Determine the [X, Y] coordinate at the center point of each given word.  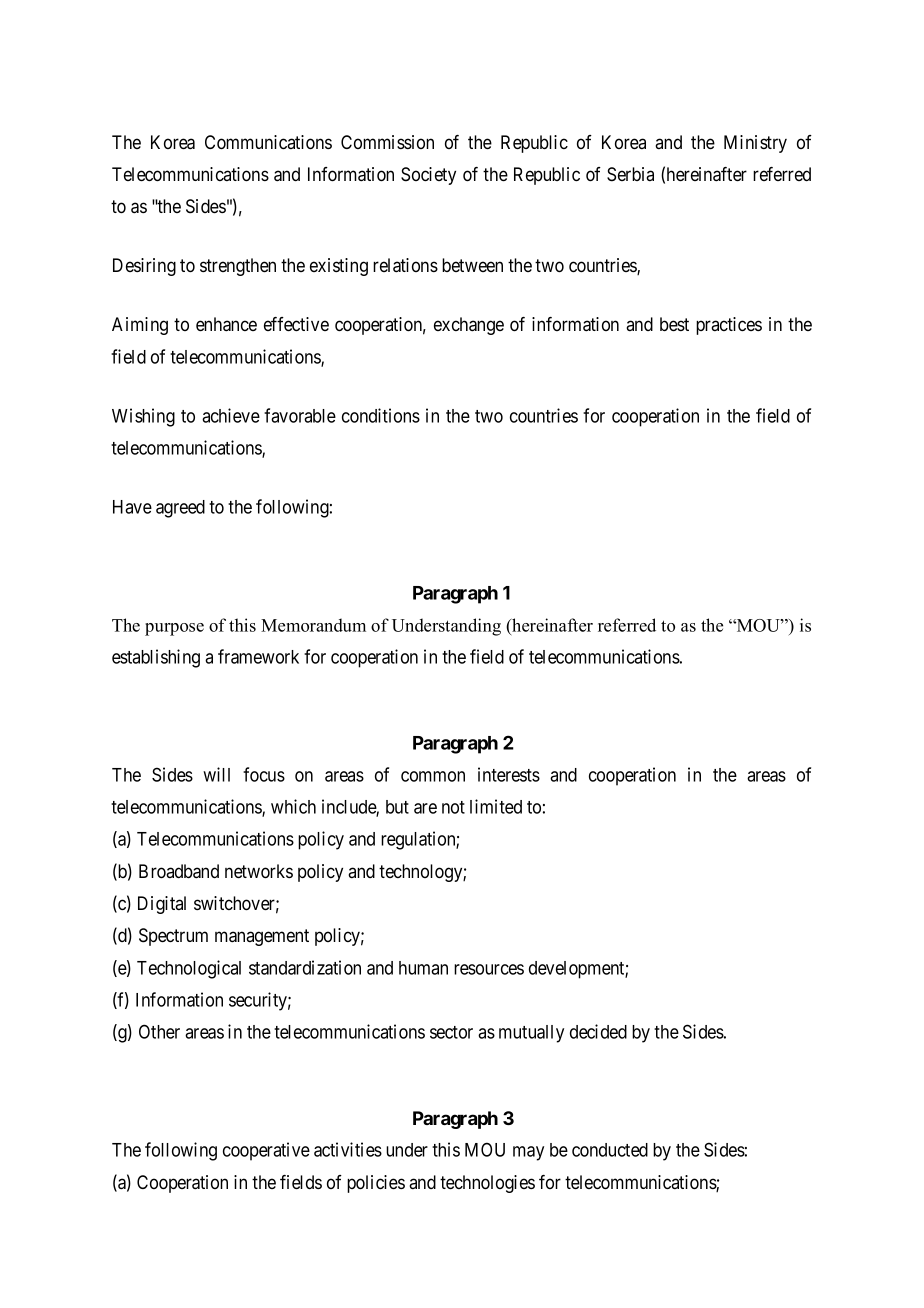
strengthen [238, 267]
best [674, 324]
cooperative [266, 1151]
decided [598, 1031]
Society [428, 176]
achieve [231, 415]
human [423, 968]
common [433, 776]
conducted [610, 1150]
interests [509, 774]
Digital [162, 905]
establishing [156, 658]
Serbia [630, 174]
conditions [381, 415]
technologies [487, 1184]
